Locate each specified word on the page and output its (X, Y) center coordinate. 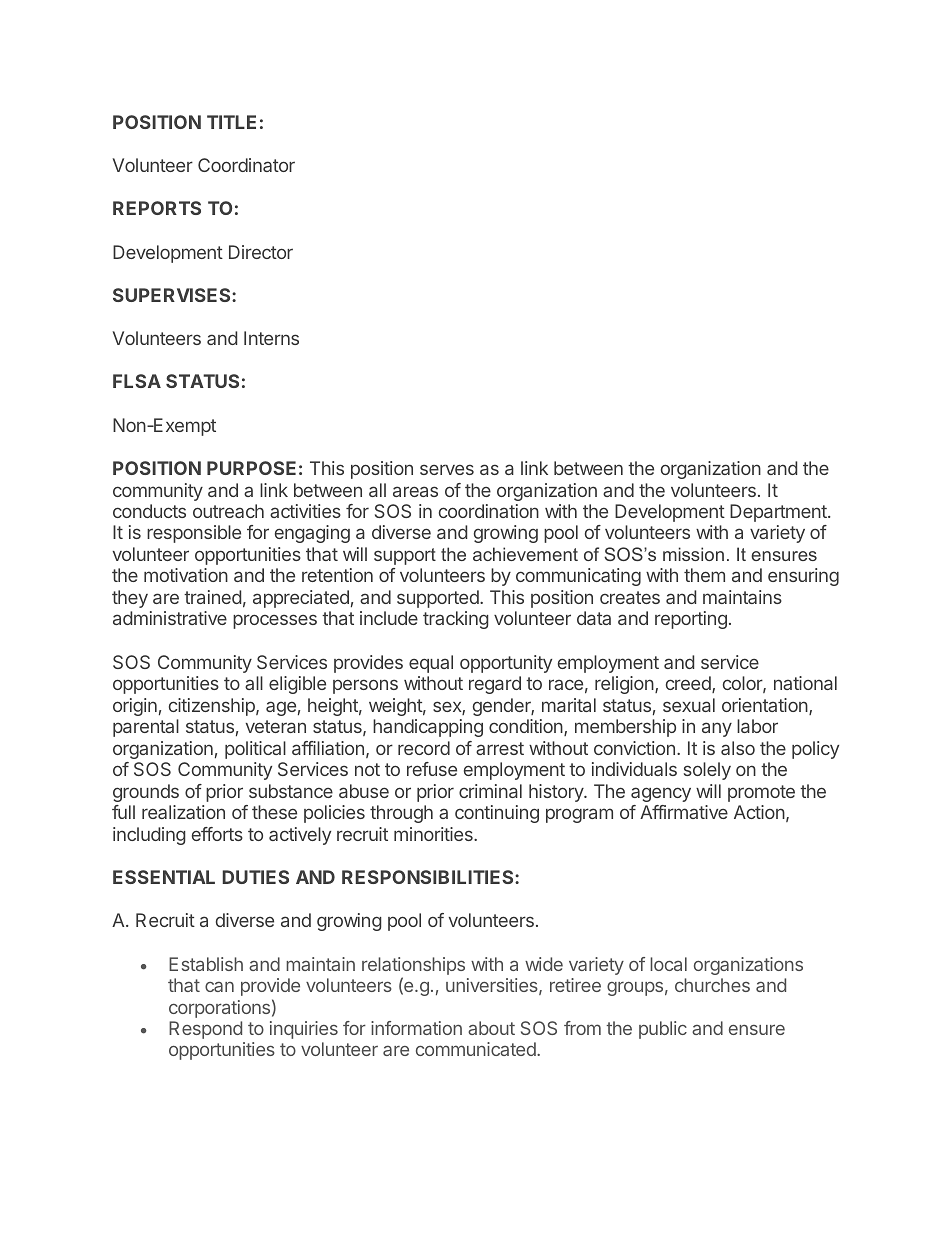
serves (447, 469)
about (491, 1028)
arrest (500, 748)
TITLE (231, 122)
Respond (205, 1030)
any (717, 729)
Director (261, 252)
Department (779, 513)
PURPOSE (251, 468)
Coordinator (246, 165)
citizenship (213, 707)
